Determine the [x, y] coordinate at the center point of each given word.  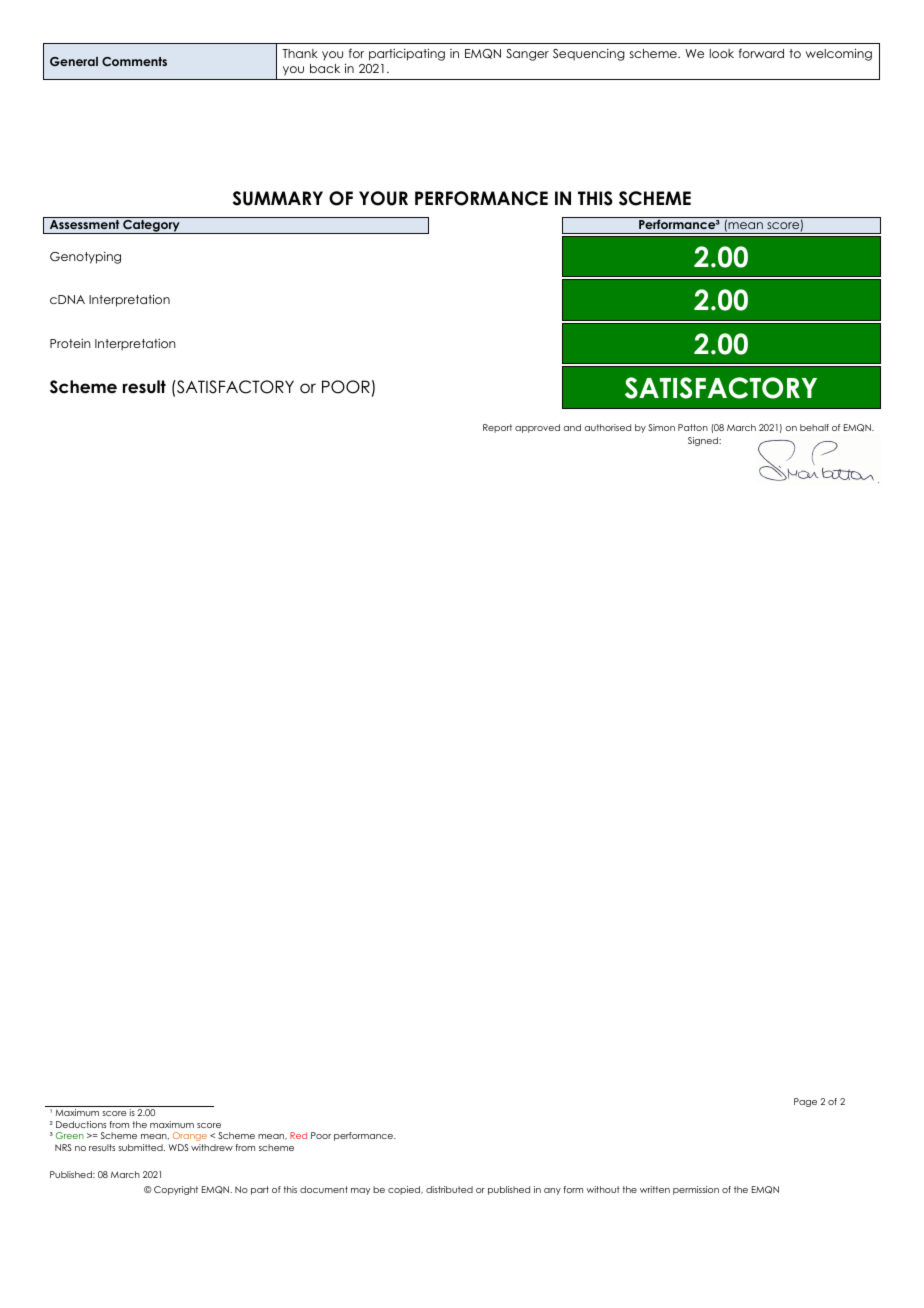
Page [805, 1102]
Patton [693, 427]
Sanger [527, 55]
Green [70, 1135]
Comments [134, 61]
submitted [141, 1147]
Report [497, 428]
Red [298, 1135]
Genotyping [85, 258]
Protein [70, 343]
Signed [704, 441]
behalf [814, 427]
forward [761, 53]
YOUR [383, 198]
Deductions [81, 1124]
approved [537, 428]
